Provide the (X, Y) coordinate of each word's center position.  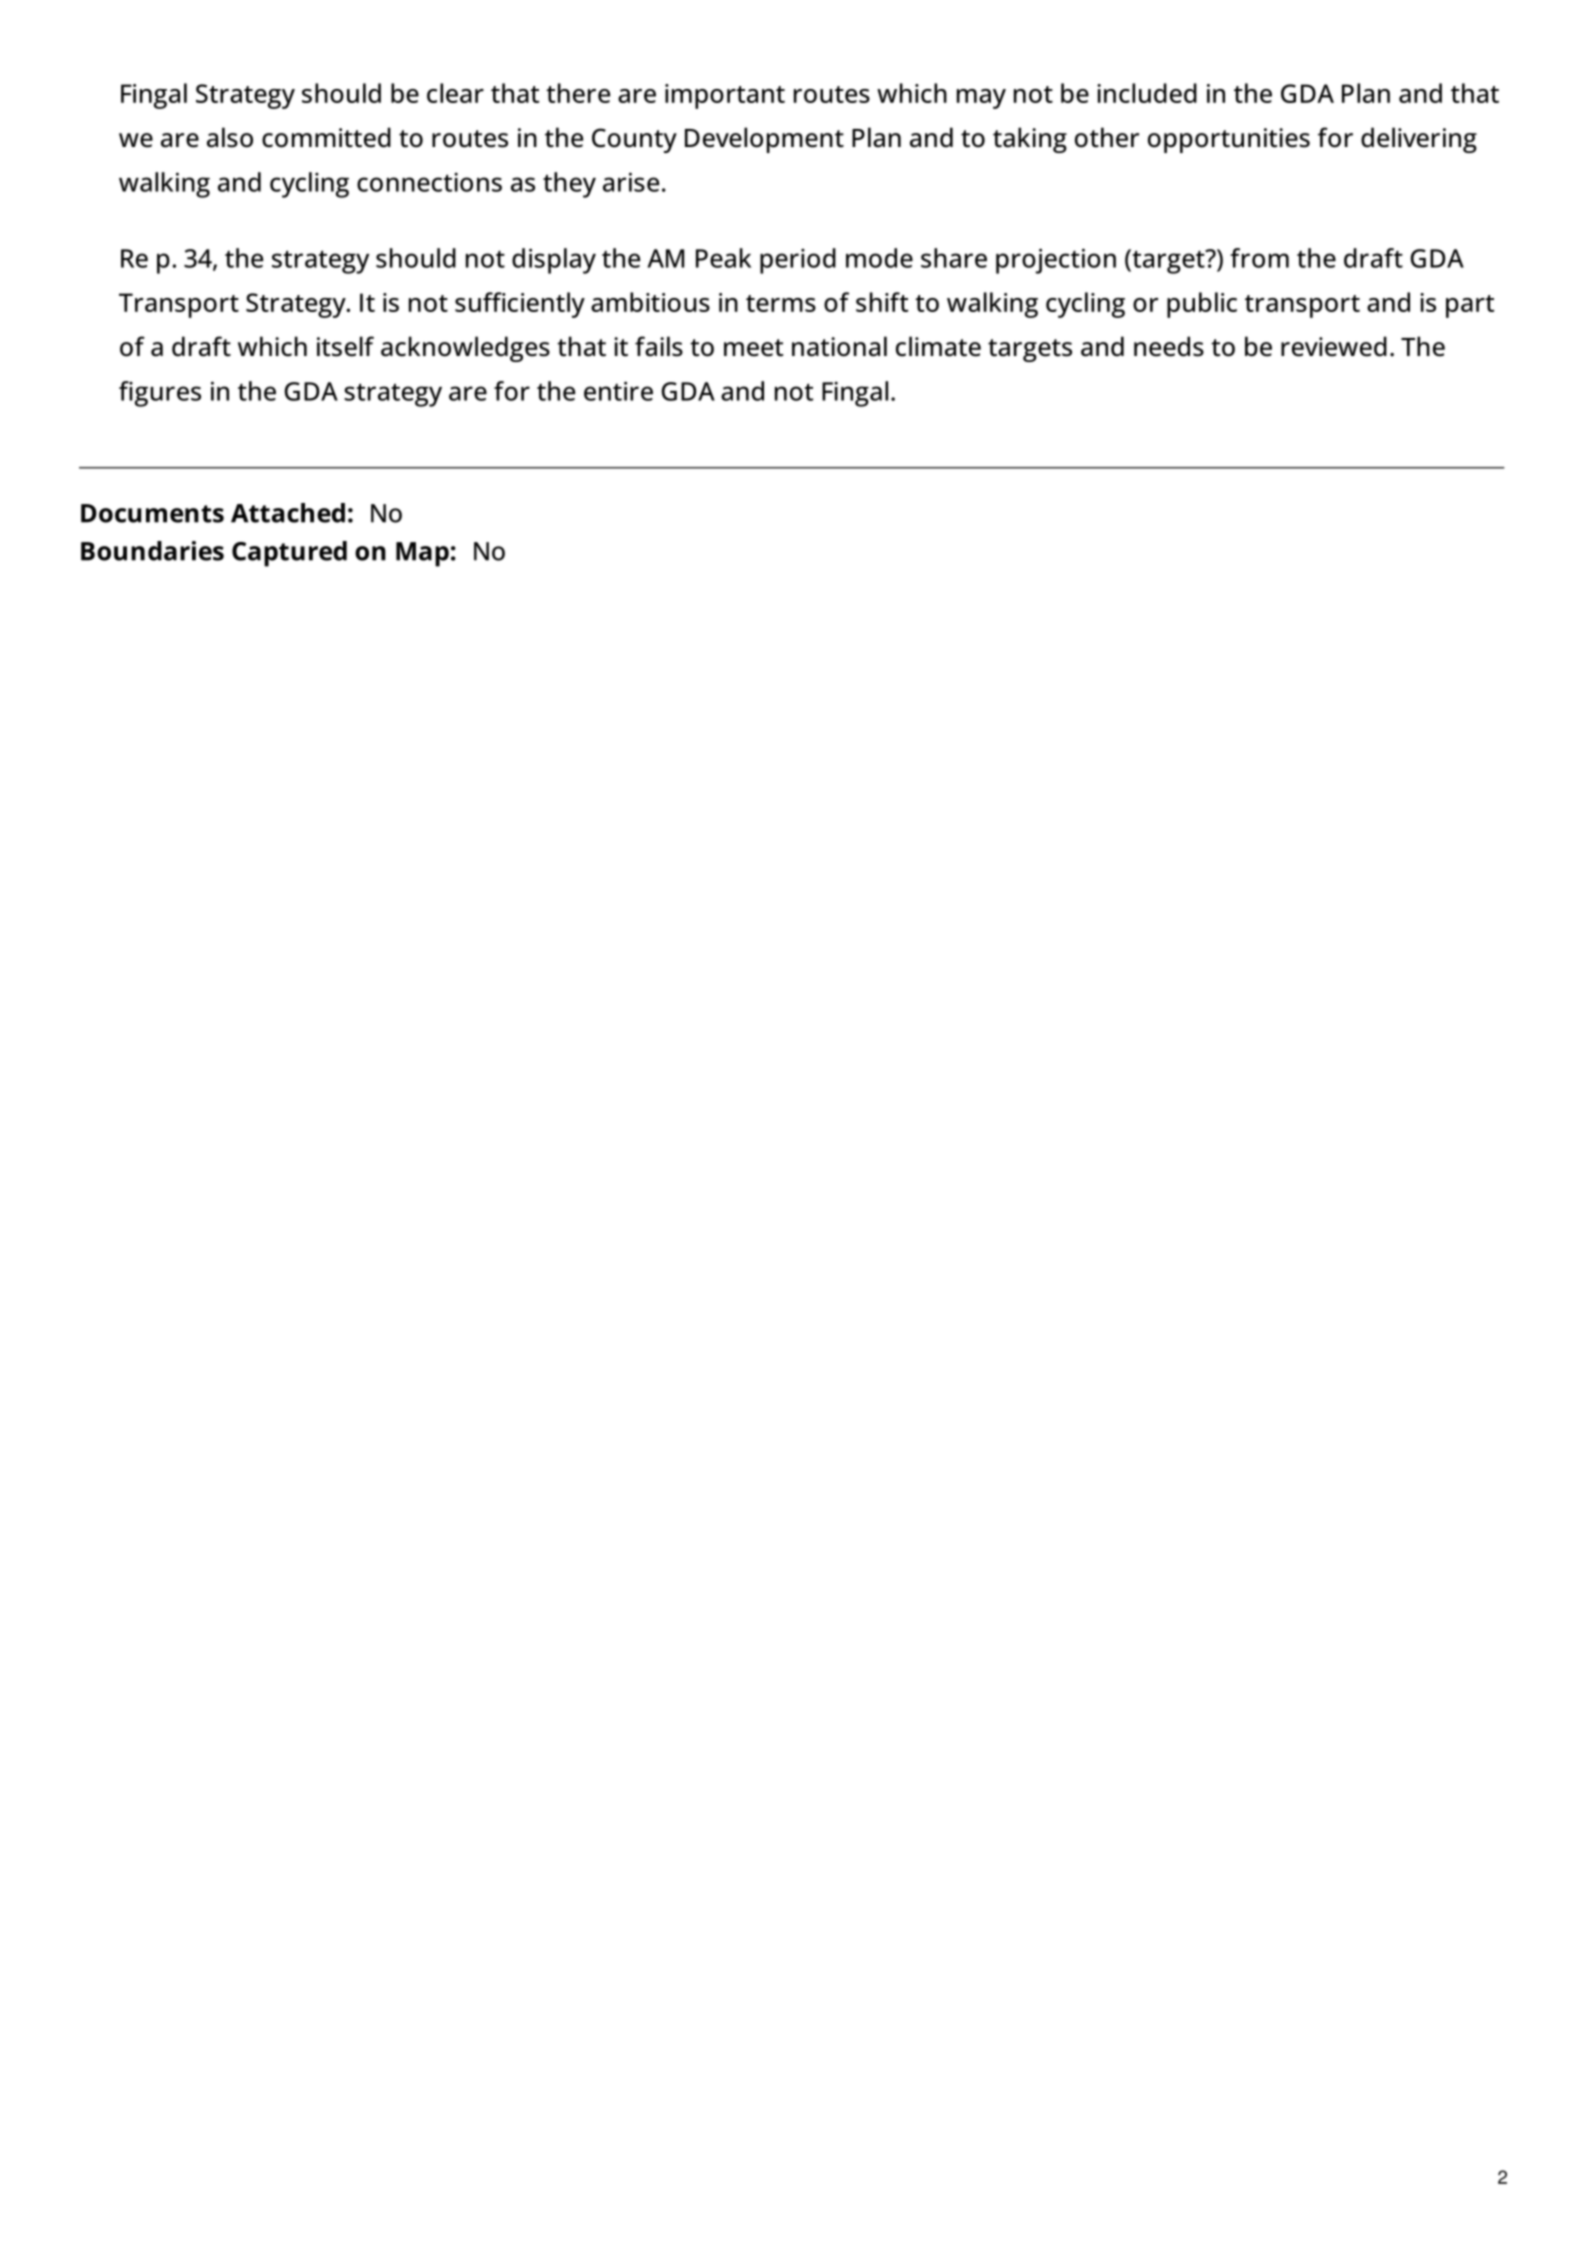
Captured (289, 554)
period (798, 261)
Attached (288, 513)
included (1147, 93)
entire (618, 391)
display (554, 261)
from (1259, 258)
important (725, 96)
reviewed (1334, 346)
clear (455, 93)
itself (345, 346)
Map (422, 554)
